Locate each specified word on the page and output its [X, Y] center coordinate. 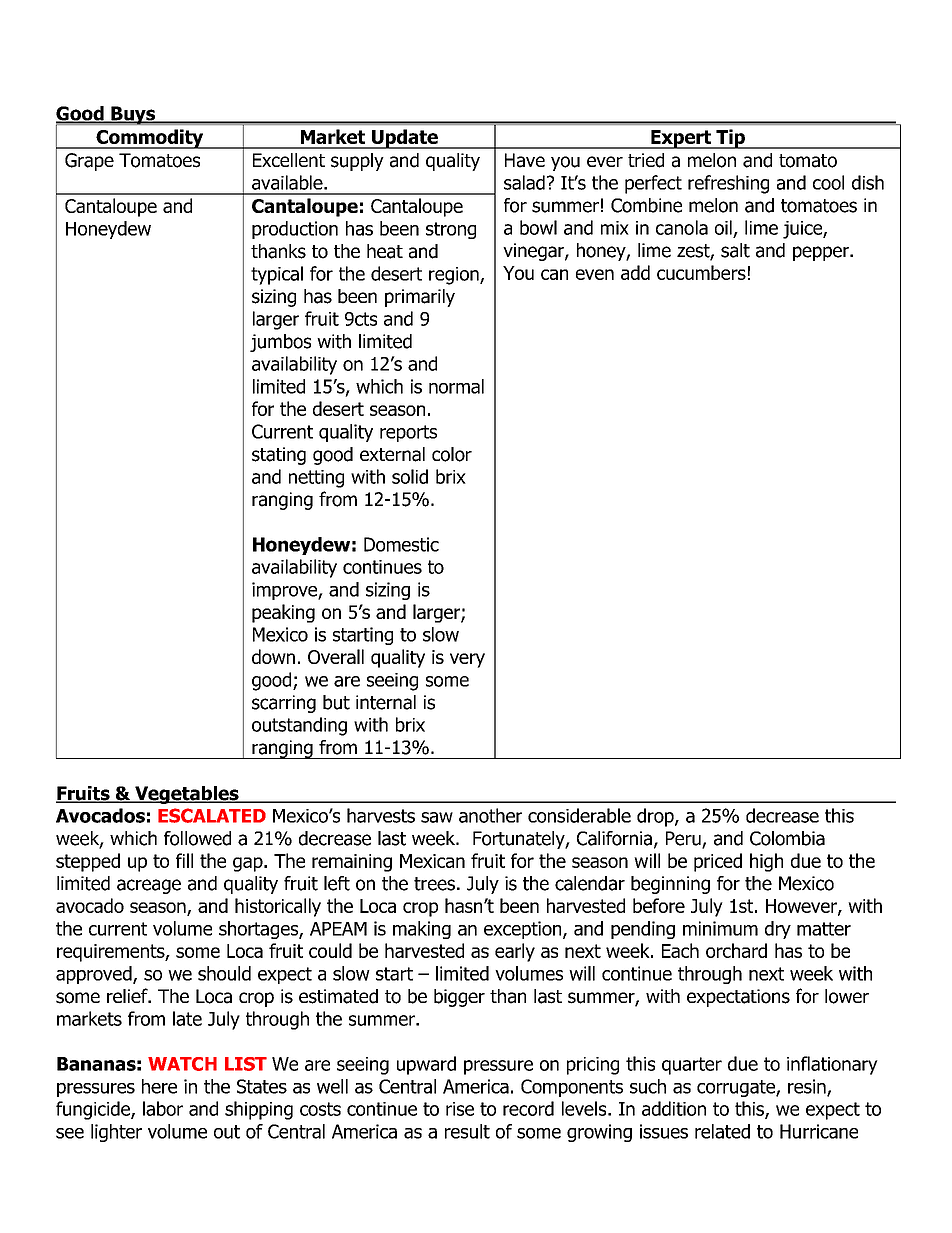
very [467, 660]
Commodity [150, 139]
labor [163, 1108]
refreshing [728, 184]
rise [460, 1109]
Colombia [787, 838]
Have [525, 160]
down [273, 656]
